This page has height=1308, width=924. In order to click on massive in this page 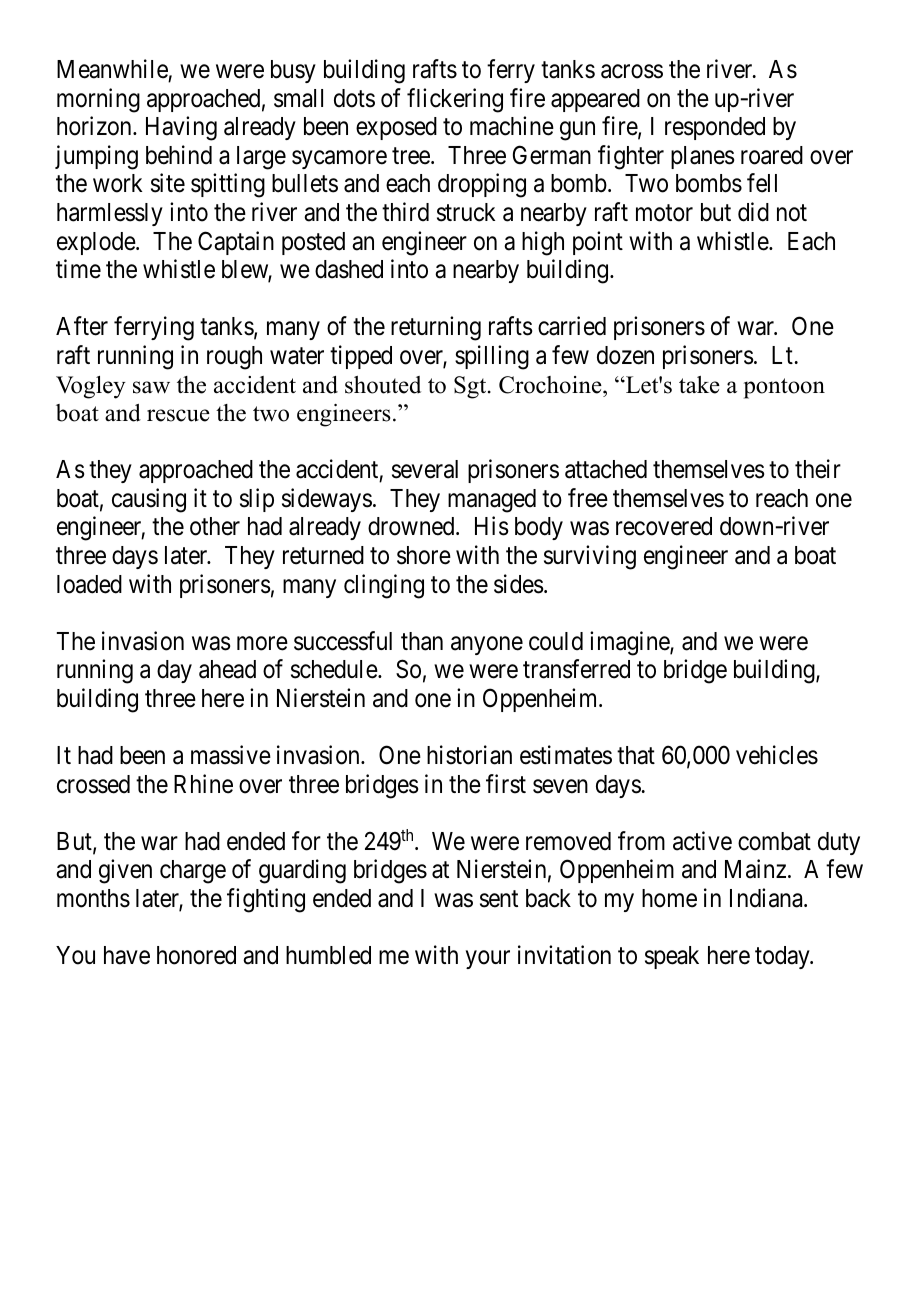, I will do `click(231, 755)`.
